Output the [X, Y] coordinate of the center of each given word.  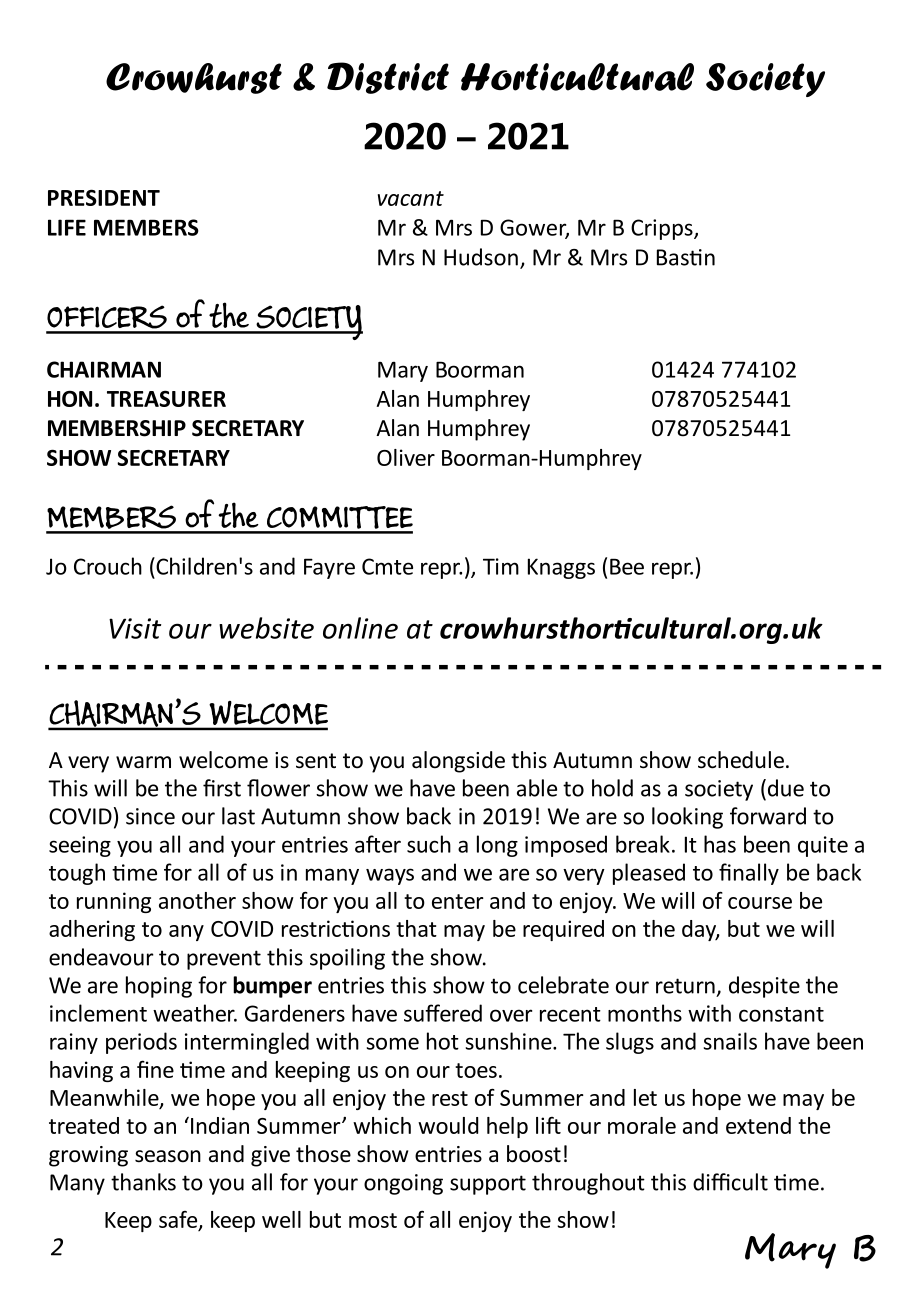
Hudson [481, 257]
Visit [135, 628]
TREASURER [166, 398]
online [360, 628]
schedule [741, 760]
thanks [143, 1182]
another [197, 900]
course [760, 903]
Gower [534, 228]
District [388, 78]
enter [458, 901]
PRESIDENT [104, 197]
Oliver [406, 457]
